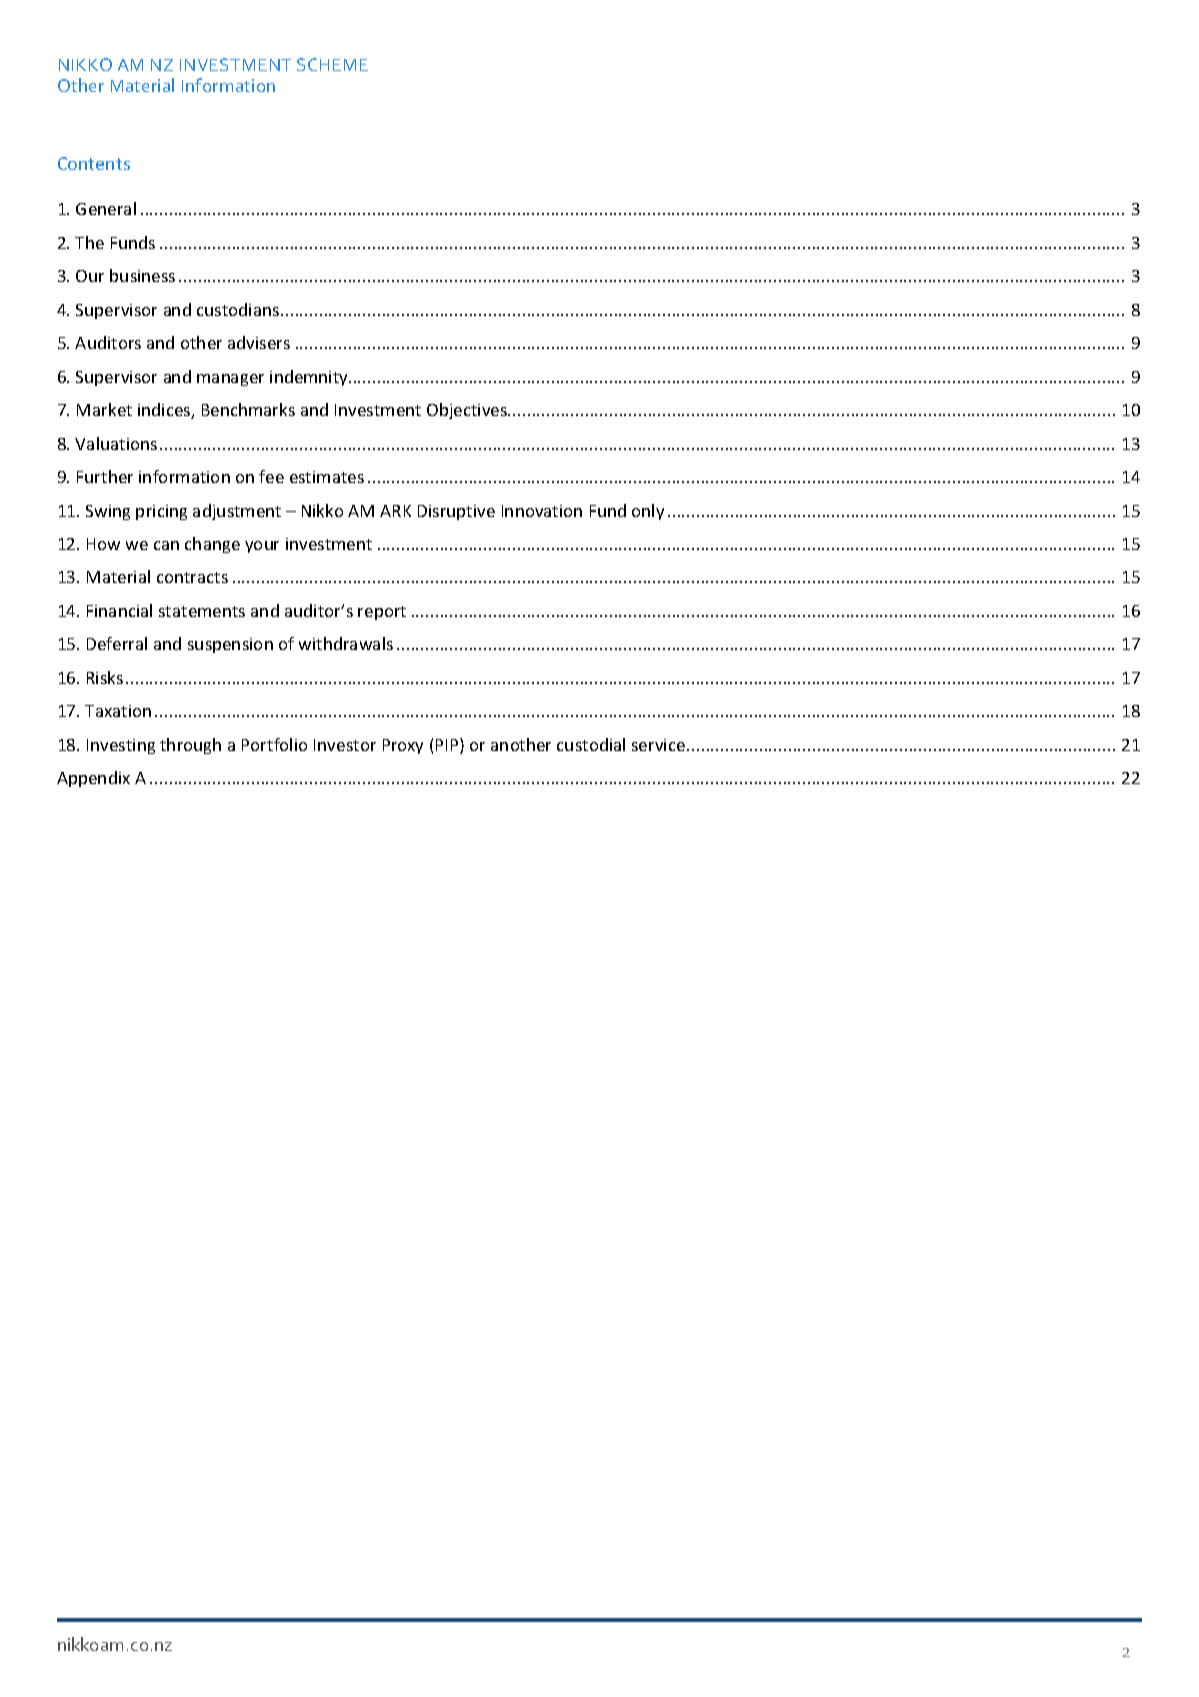 The width and height of the document is (1199, 1697). Describe the element at coordinates (648, 512) in the document. I see `only` at that location.
